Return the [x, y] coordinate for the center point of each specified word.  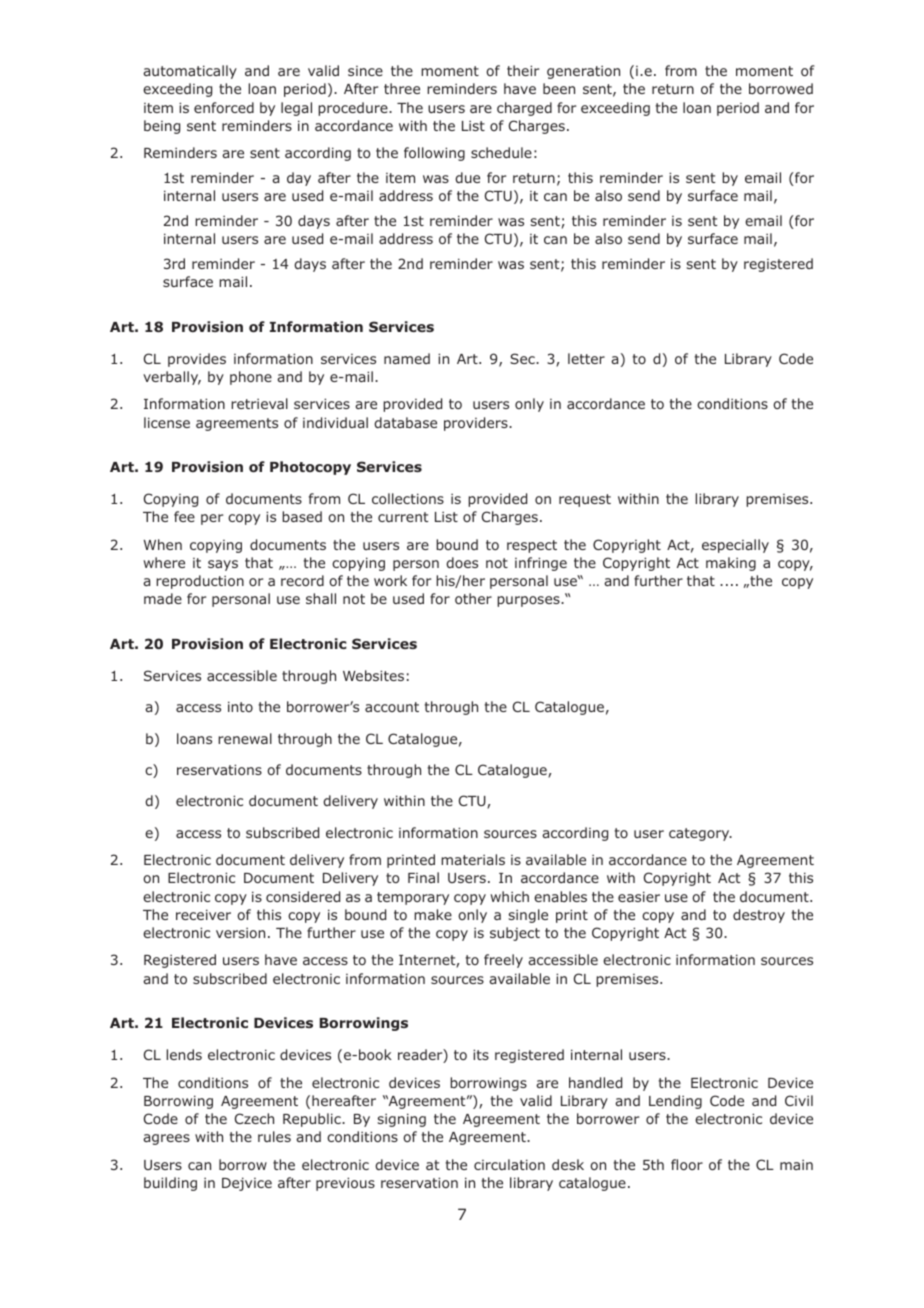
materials [473, 859]
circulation [509, 1164]
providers [477, 424]
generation [583, 72]
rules [274, 1136]
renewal [245, 738]
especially [735, 546]
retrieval [259, 403]
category [700, 834]
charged [524, 109]
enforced [224, 107]
